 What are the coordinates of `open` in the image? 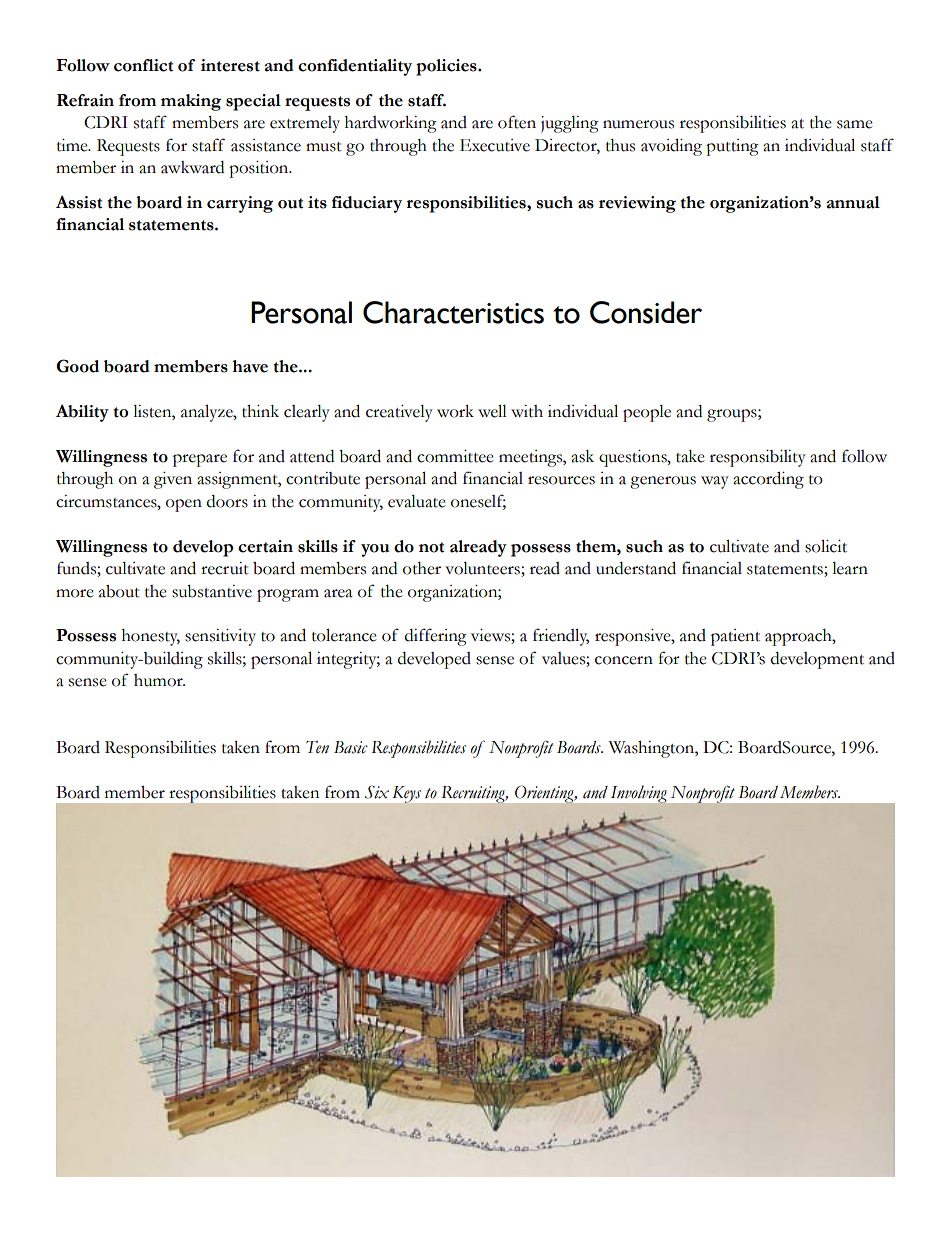 It's located at (184, 505).
